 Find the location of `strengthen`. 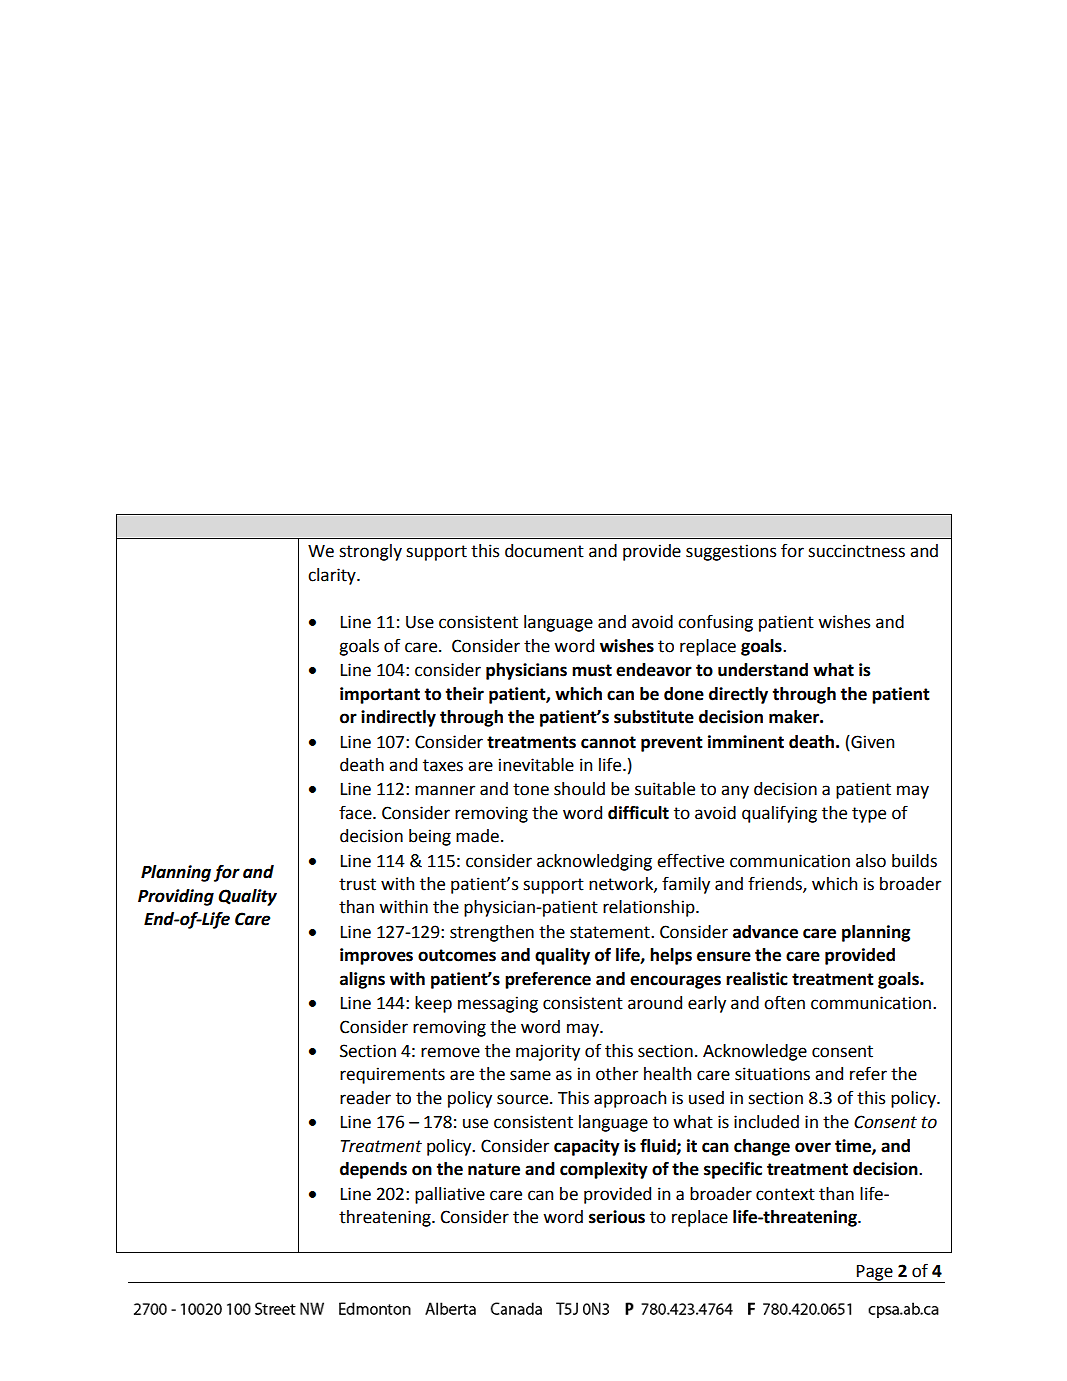

strengthen is located at coordinates (492, 933).
